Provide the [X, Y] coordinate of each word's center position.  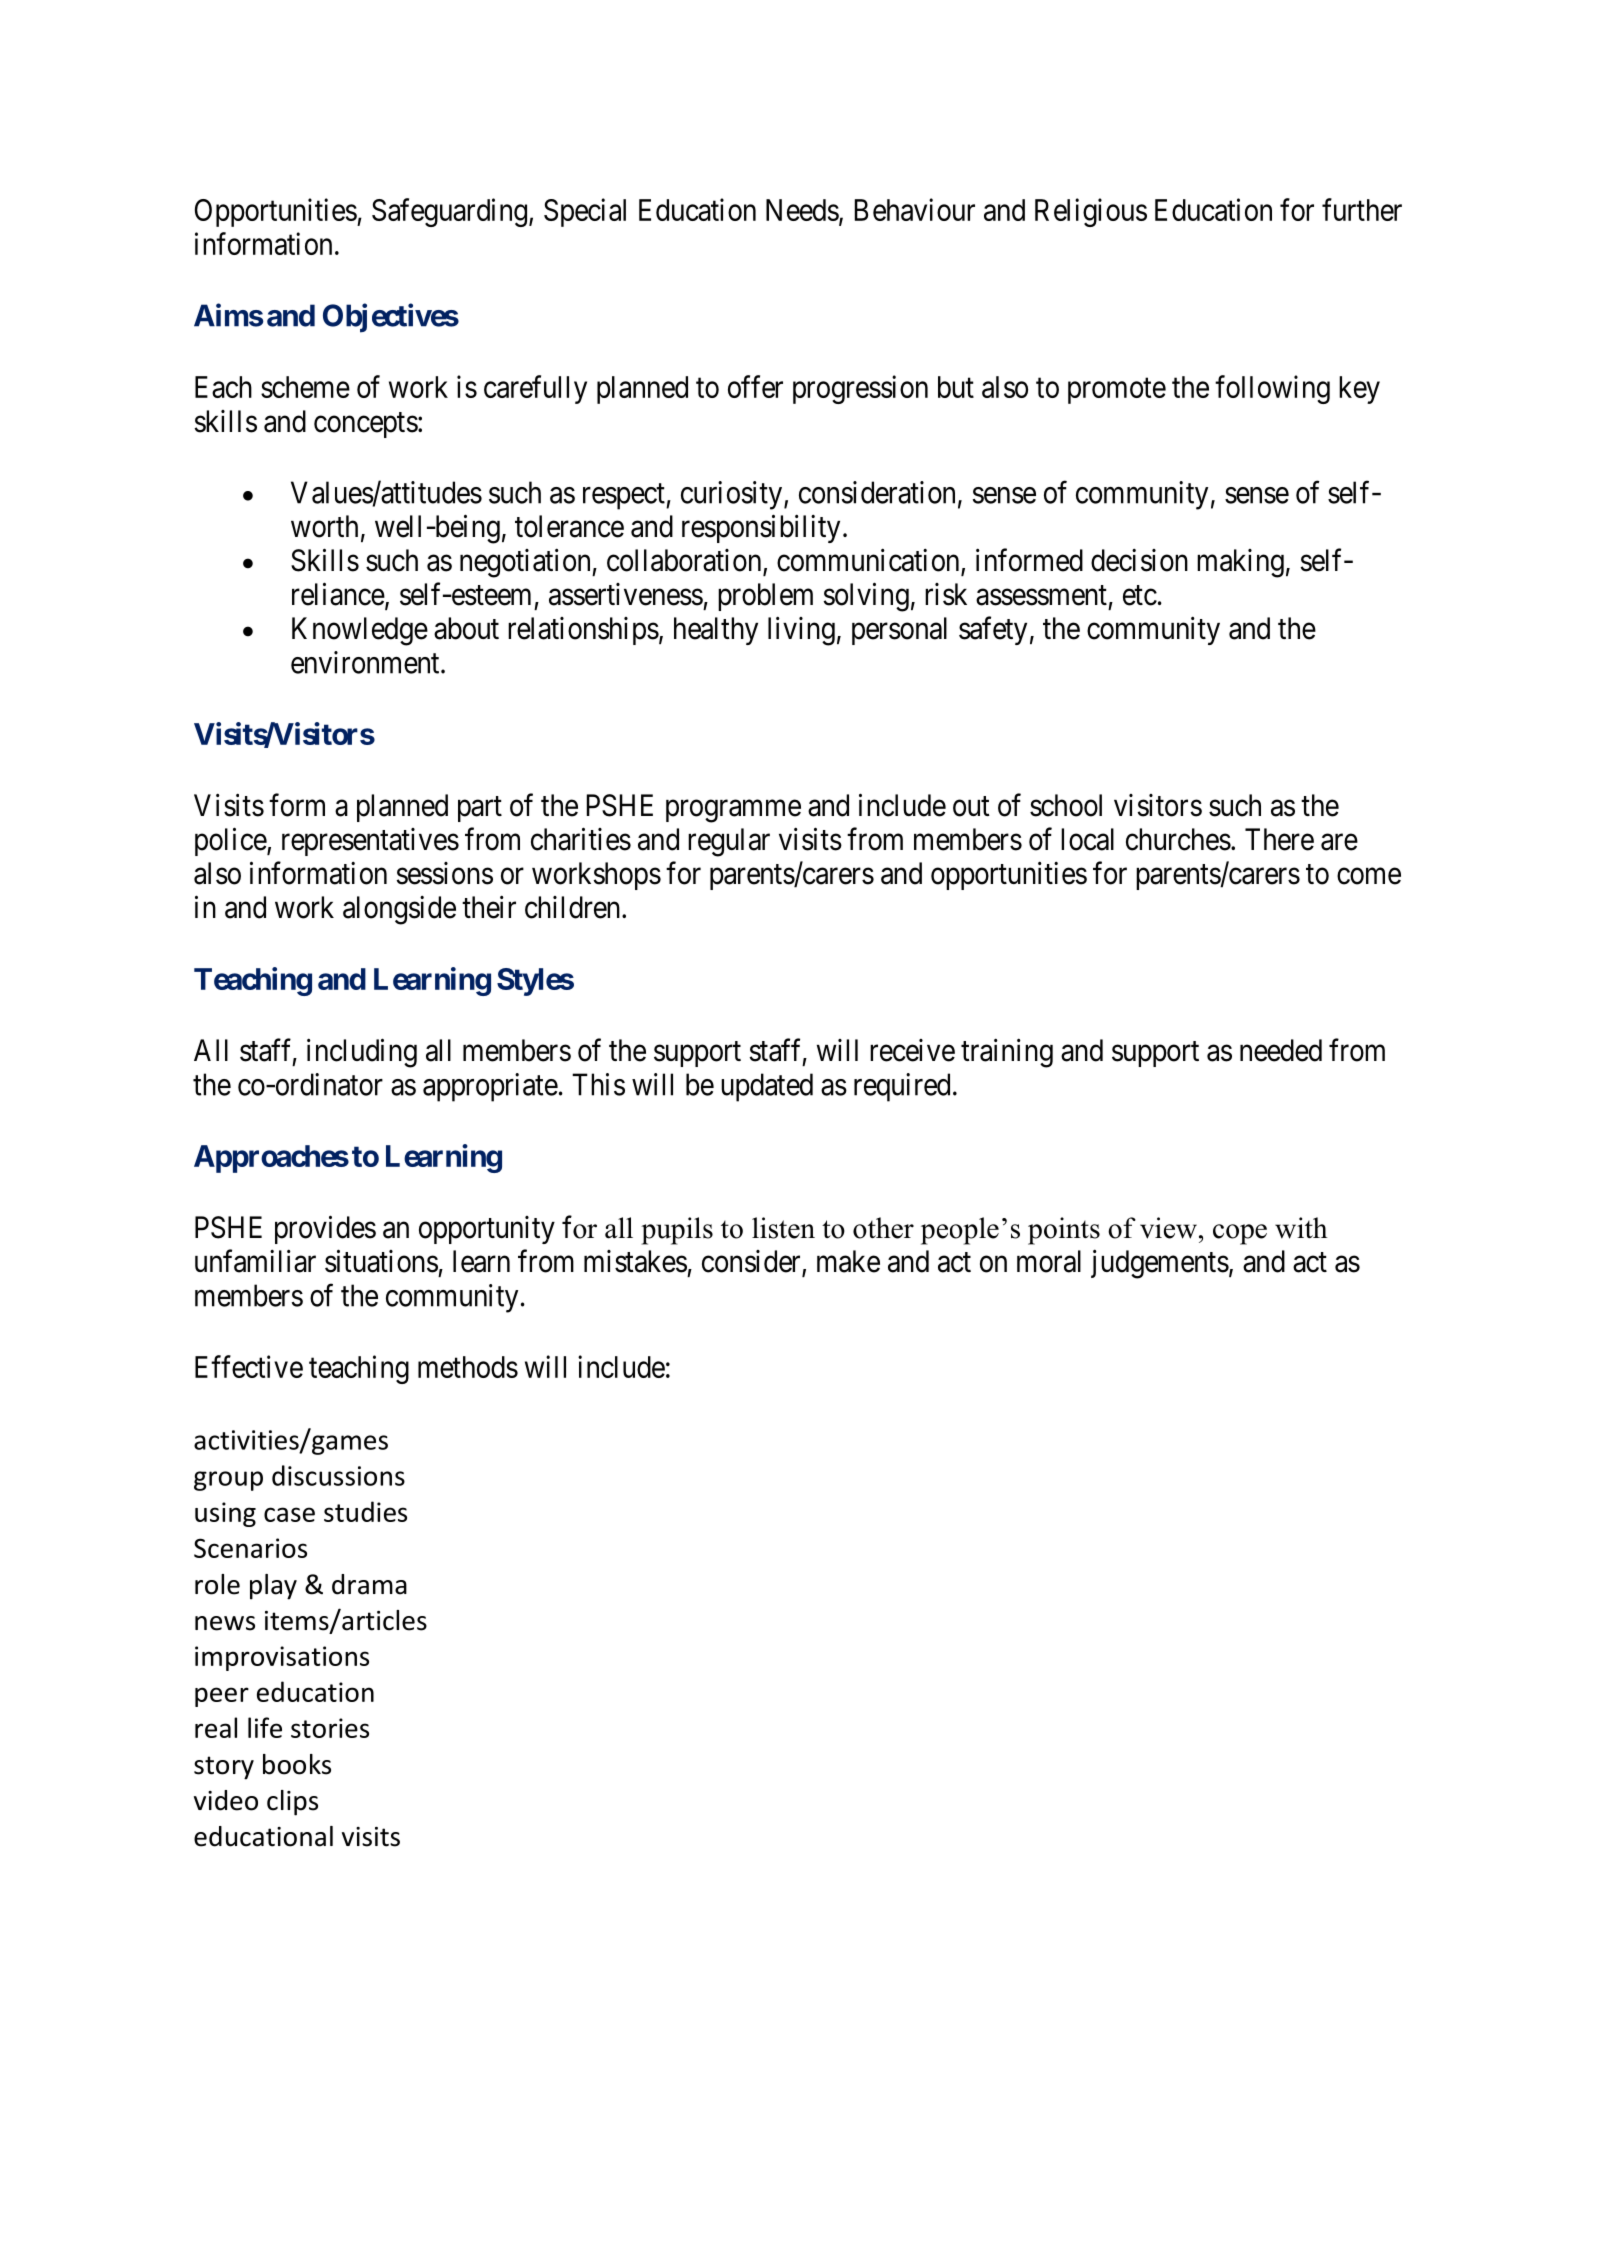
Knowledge [360, 631]
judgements [1160, 1264]
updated [767, 1087]
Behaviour [915, 209]
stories [330, 1728]
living [801, 631]
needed [1281, 1050]
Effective [249, 1366]
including [362, 1053]
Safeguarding [449, 212]
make [848, 1261]
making [1240, 563]
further [1362, 209]
